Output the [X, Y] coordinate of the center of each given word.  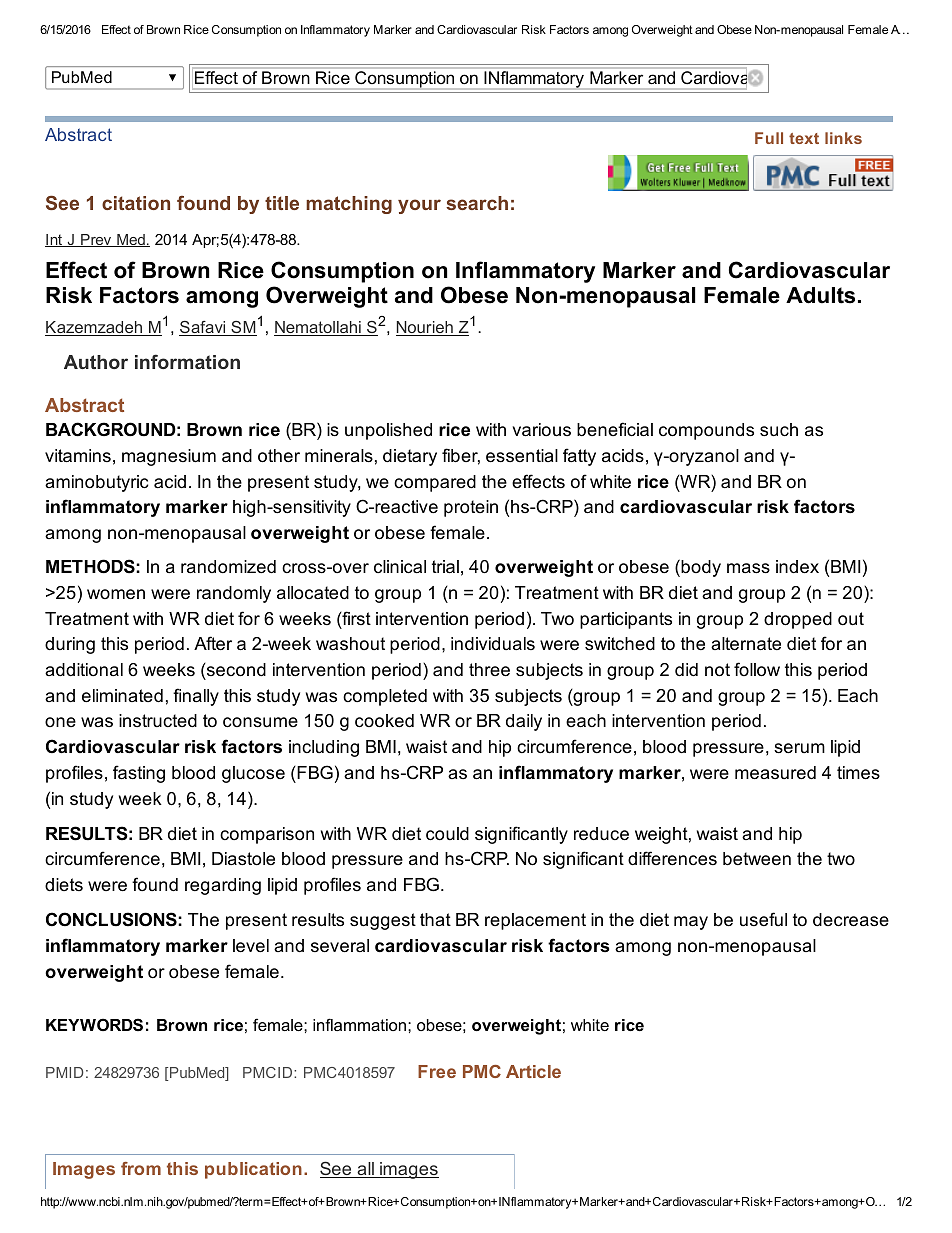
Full [769, 138]
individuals [493, 643]
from [141, 1168]
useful [763, 919]
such [779, 430]
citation [136, 203]
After [213, 643]
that [435, 919]
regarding [223, 886]
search [477, 203]
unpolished [388, 431]
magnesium [169, 457]
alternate [746, 644]
